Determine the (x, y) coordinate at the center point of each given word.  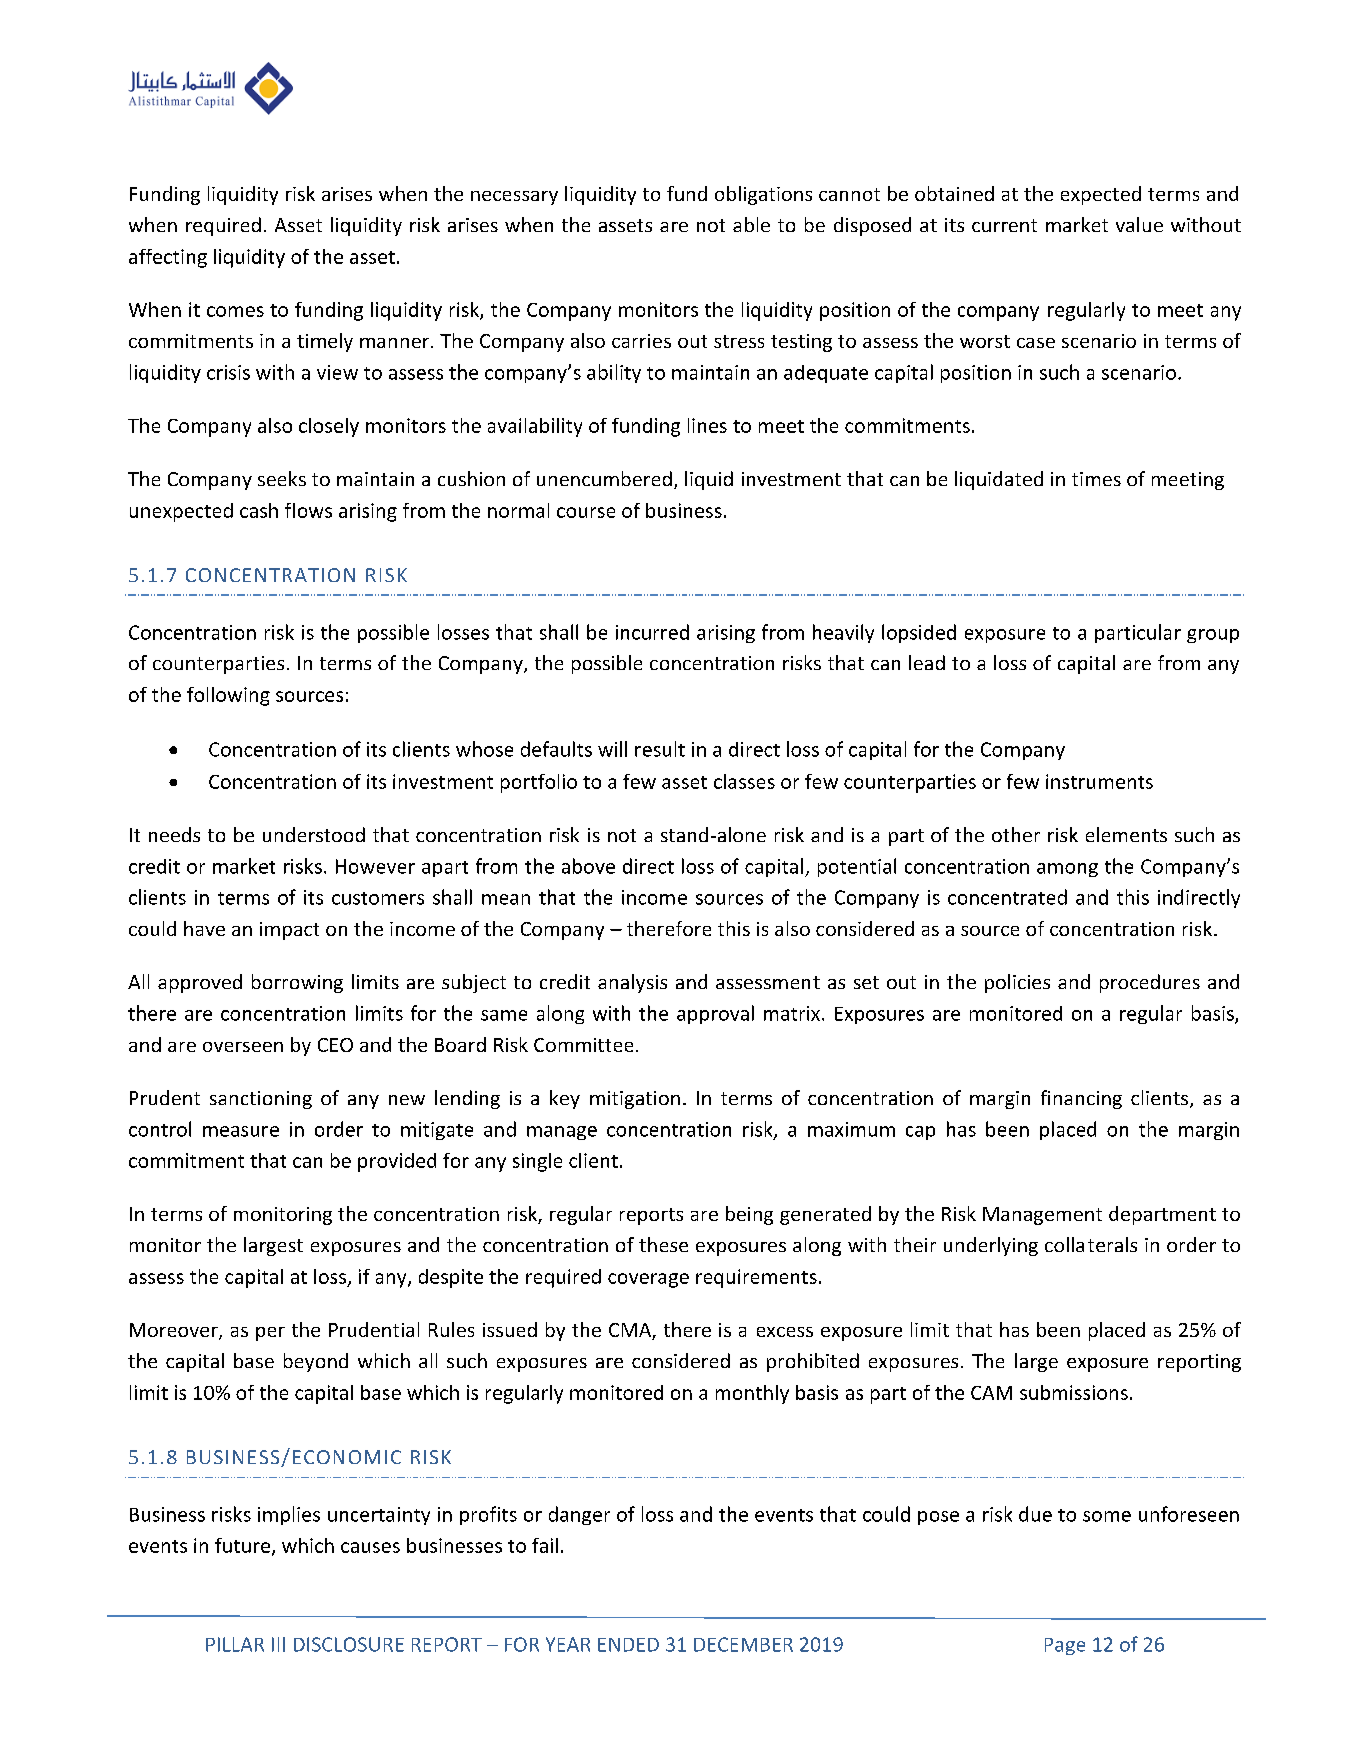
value (1139, 224)
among (1067, 870)
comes (235, 311)
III (278, 1644)
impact (289, 931)
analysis (632, 983)
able (751, 224)
